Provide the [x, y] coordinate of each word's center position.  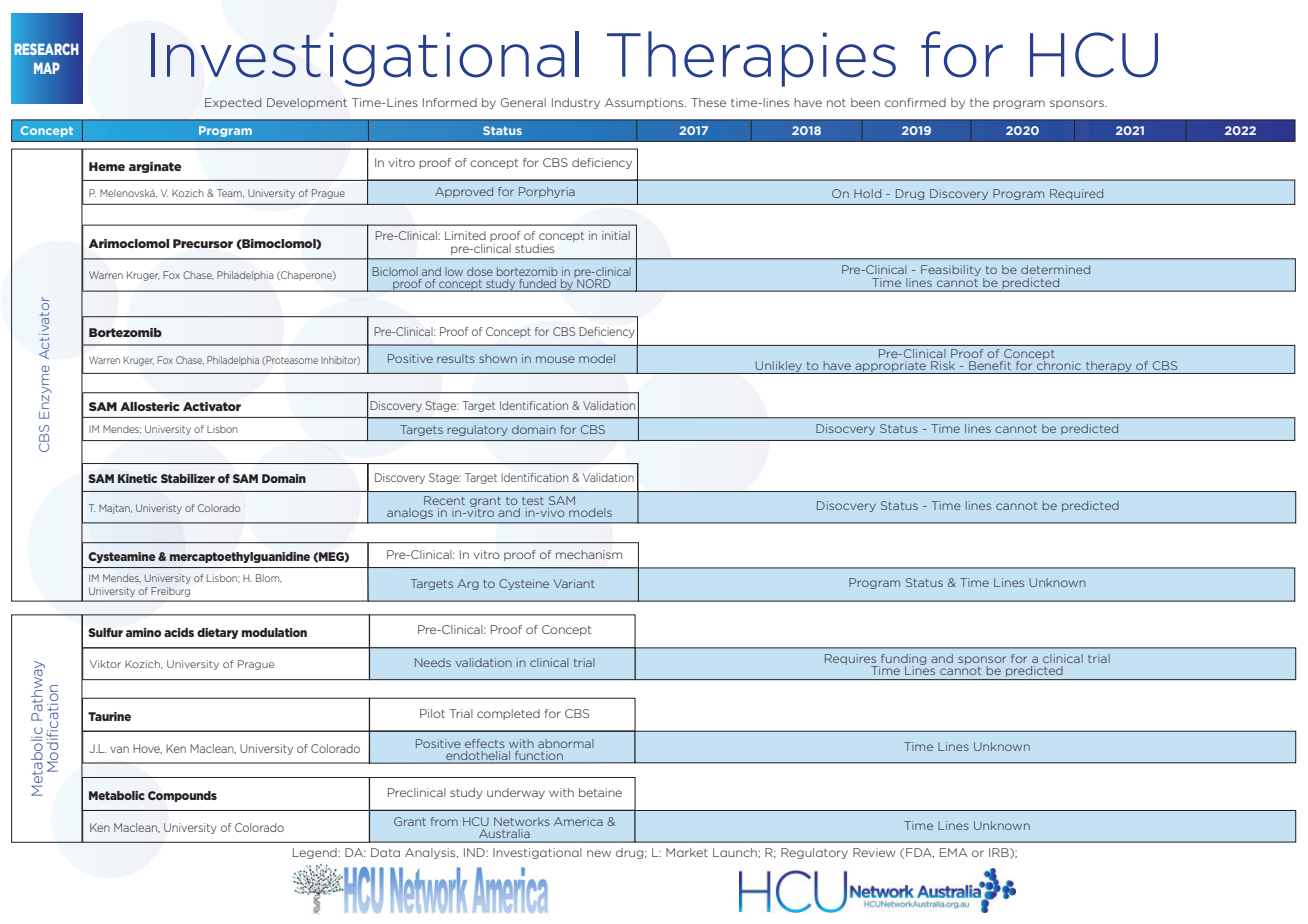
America [578, 821]
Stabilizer [188, 478]
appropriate [890, 367]
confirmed [915, 102]
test [533, 501]
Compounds [182, 796]
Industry [576, 103]
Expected [233, 103]
